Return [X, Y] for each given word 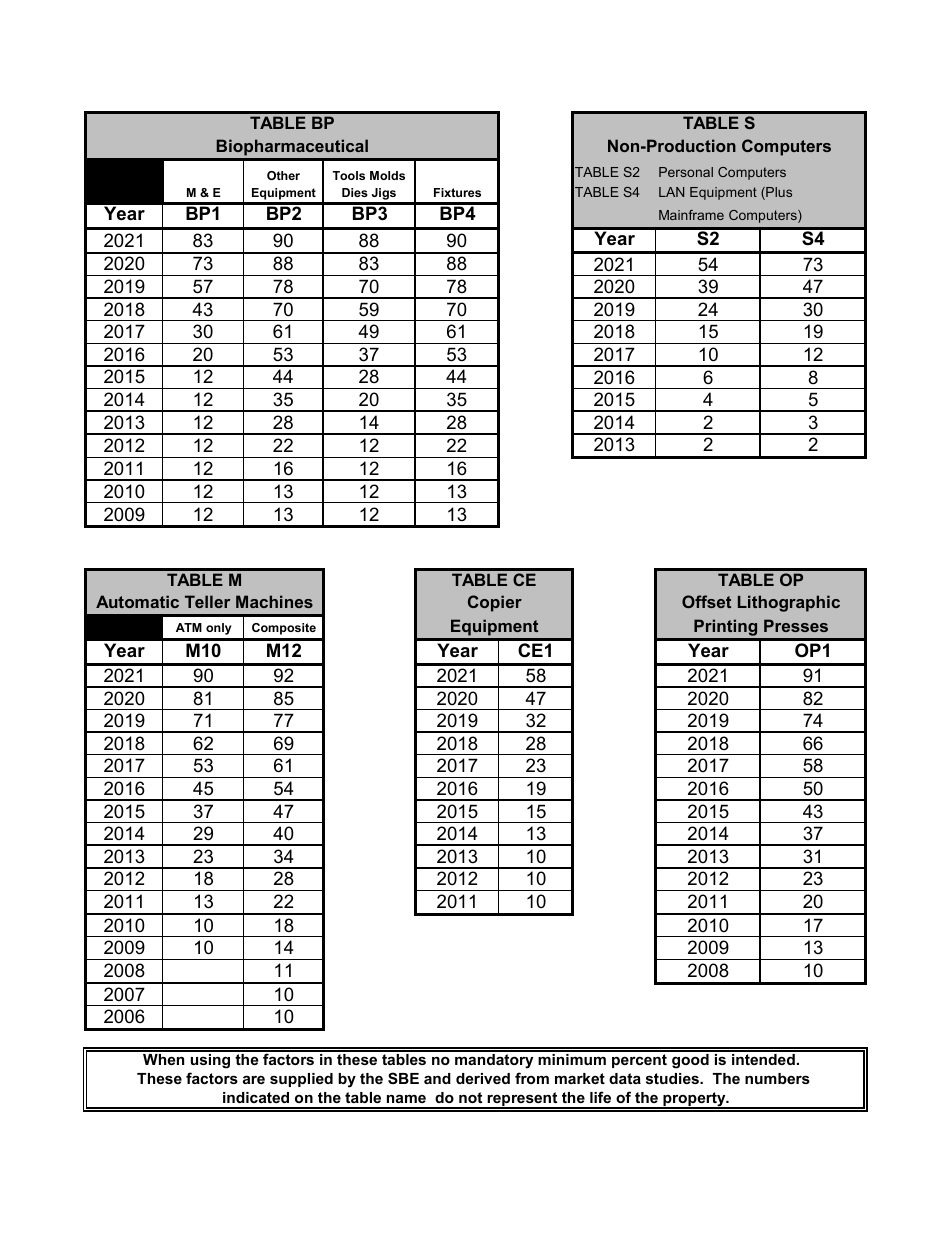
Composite [284, 629]
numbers [777, 1078]
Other [283, 175]
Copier [495, 603]
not [470, 1097]
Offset [706, 601]
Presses [796, 625]
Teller [207, 601]
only [219, 629]
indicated [256, 1097]
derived [483, 1078]
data [625, 1078]
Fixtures [457, 192]
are [254, 1079]
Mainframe [691, 215]
